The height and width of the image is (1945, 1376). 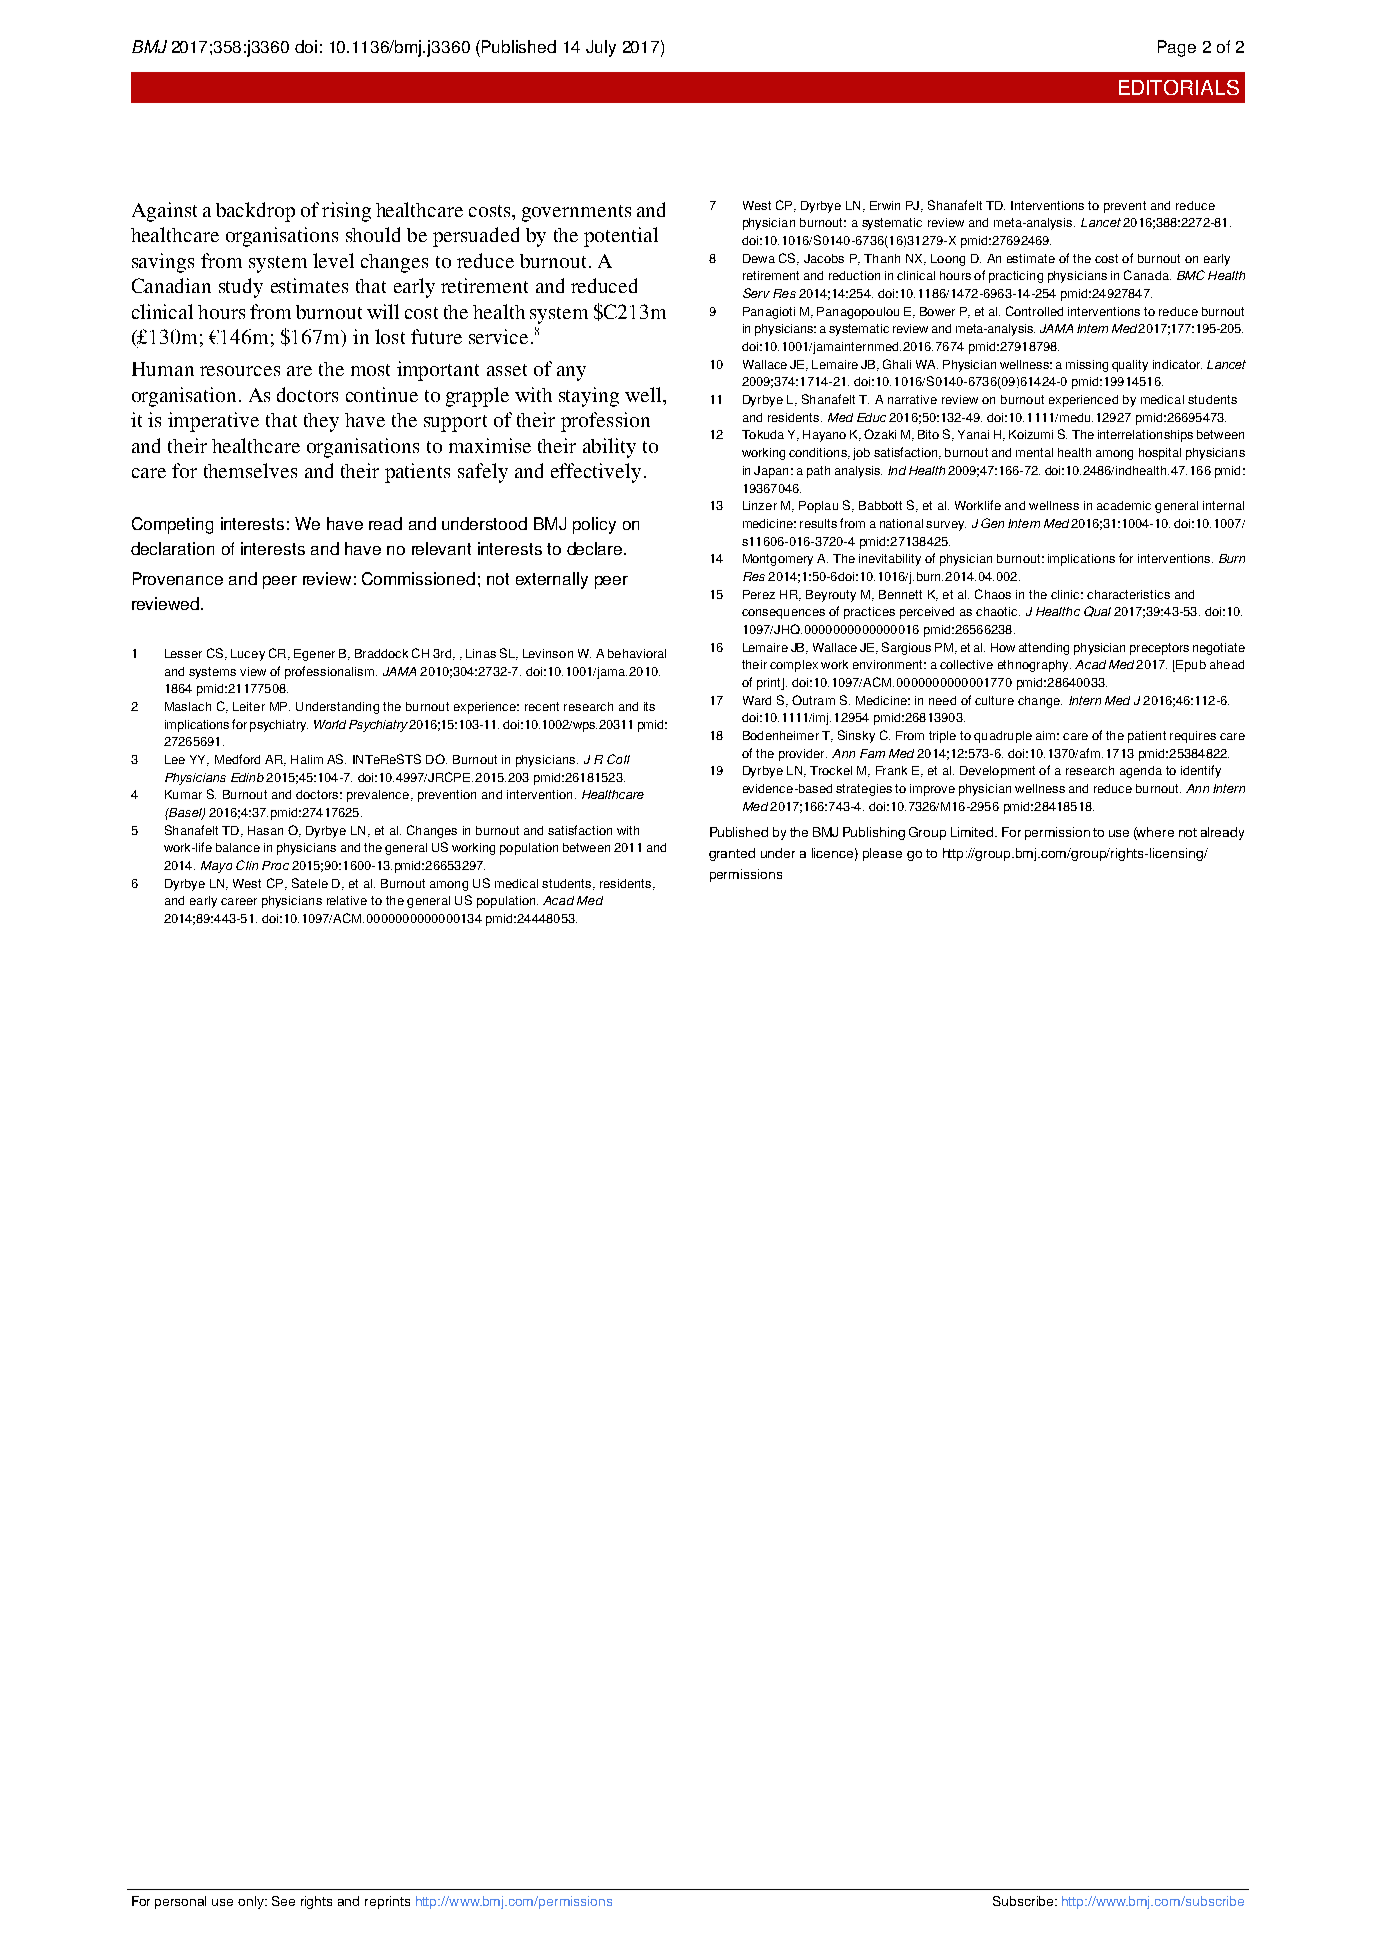 What do you see at coordinates (732, 854) in the image?
I see `granted` at bounding box center [732, 854].
